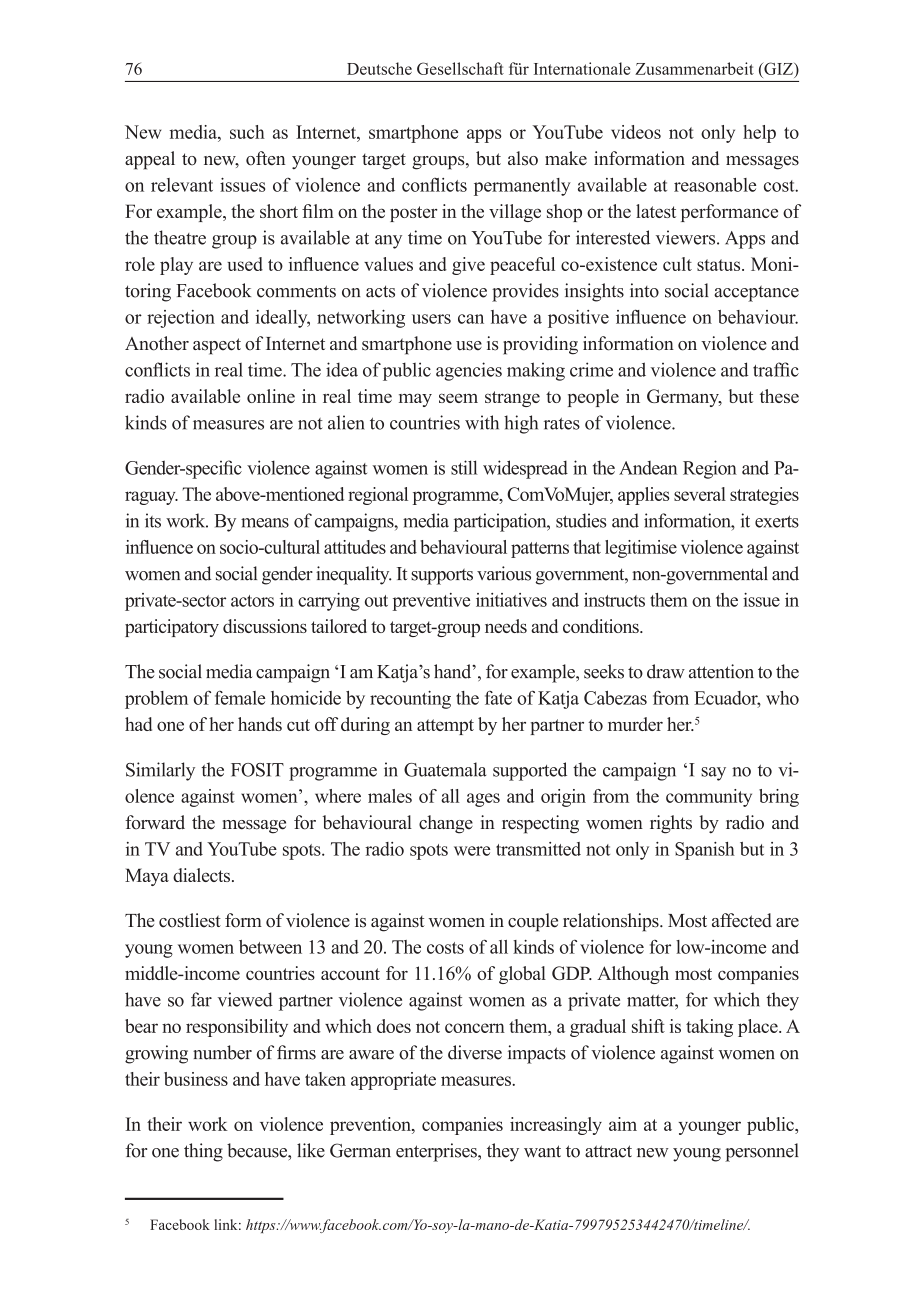 The width and height of the screenshot is (924, 1311). Describe the element at coordinates (437, 1152) in the screenshot. I see `enterprises` at that location.
